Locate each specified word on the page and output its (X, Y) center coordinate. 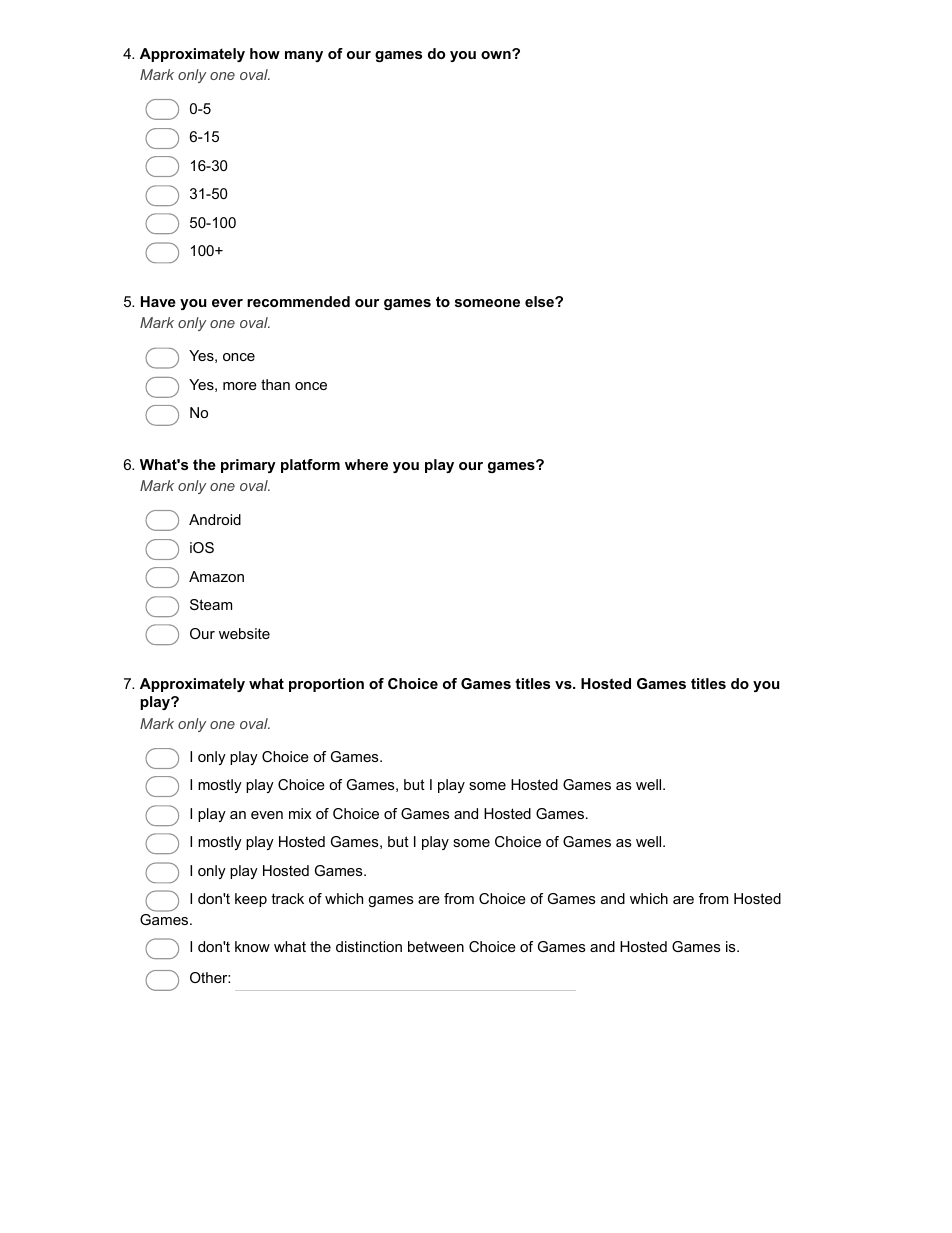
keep (251, 900)
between (436, 946)
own (497, 54)
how (265, 53)
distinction (369, 946)
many (304, 56)
